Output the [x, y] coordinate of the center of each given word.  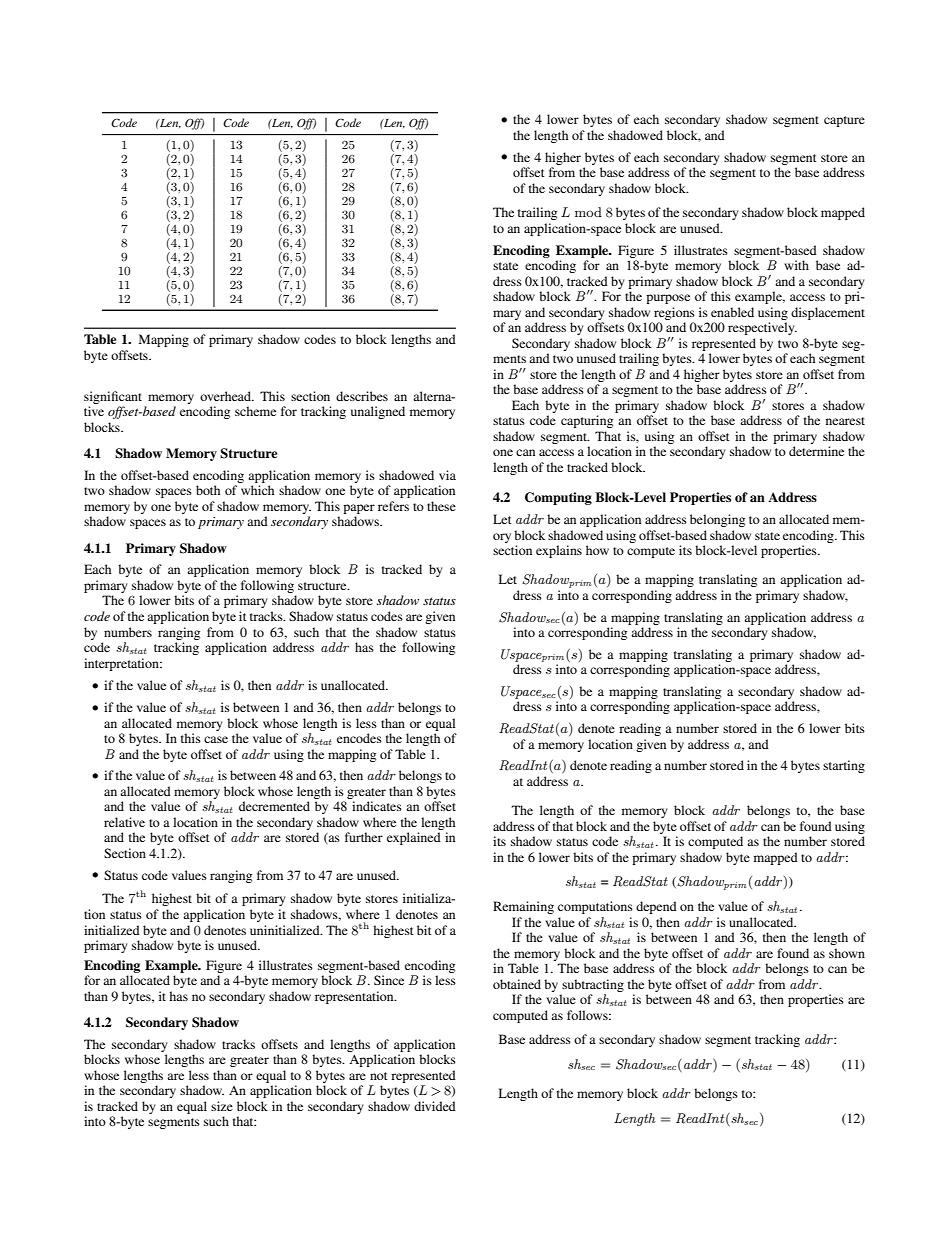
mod [588, 212]
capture [844, 121]
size [222, 1106]
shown [847, 953]
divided [435, 1106]
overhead [226, 396]
